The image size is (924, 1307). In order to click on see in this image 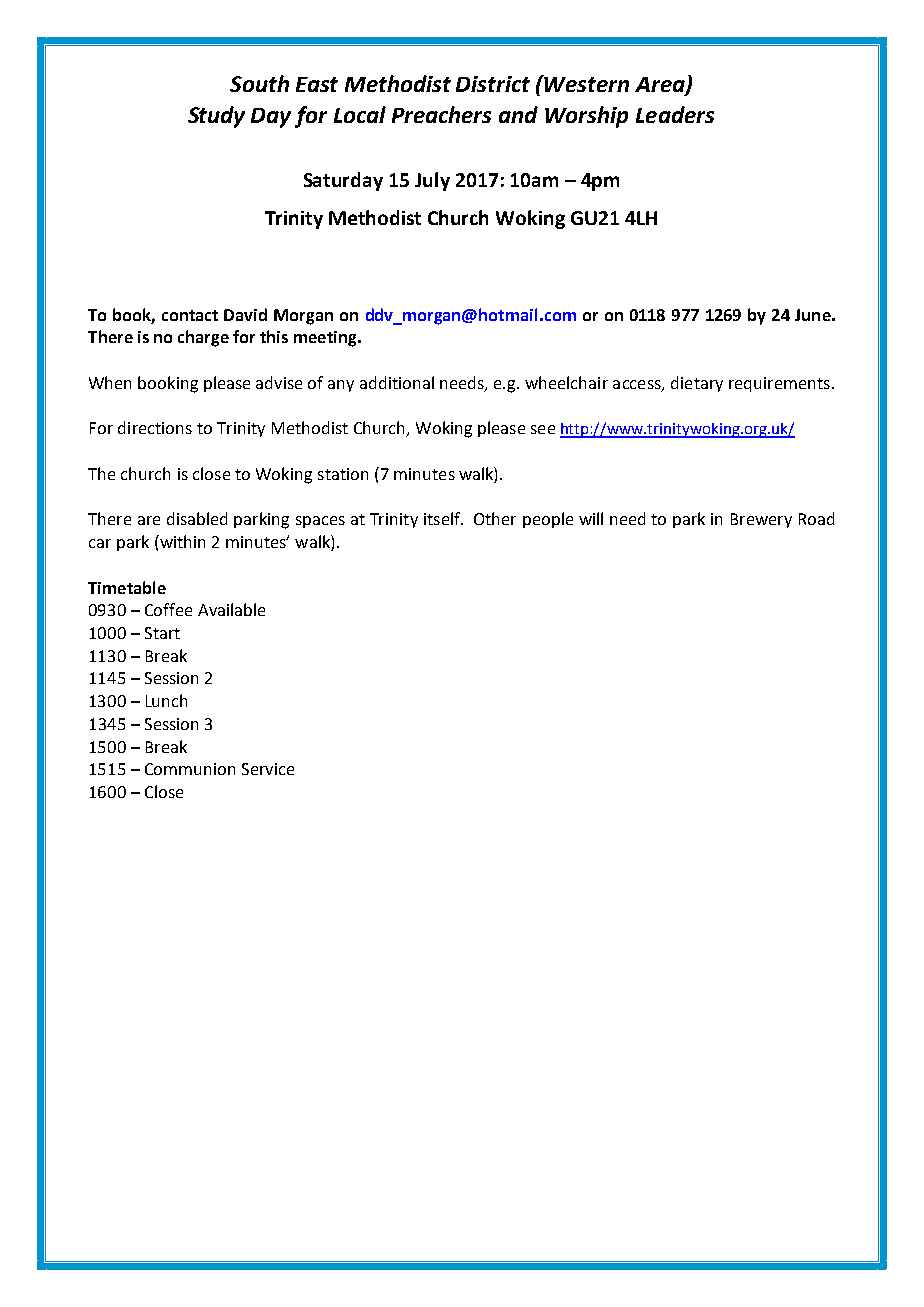, I will do `click(543, 429)`.
